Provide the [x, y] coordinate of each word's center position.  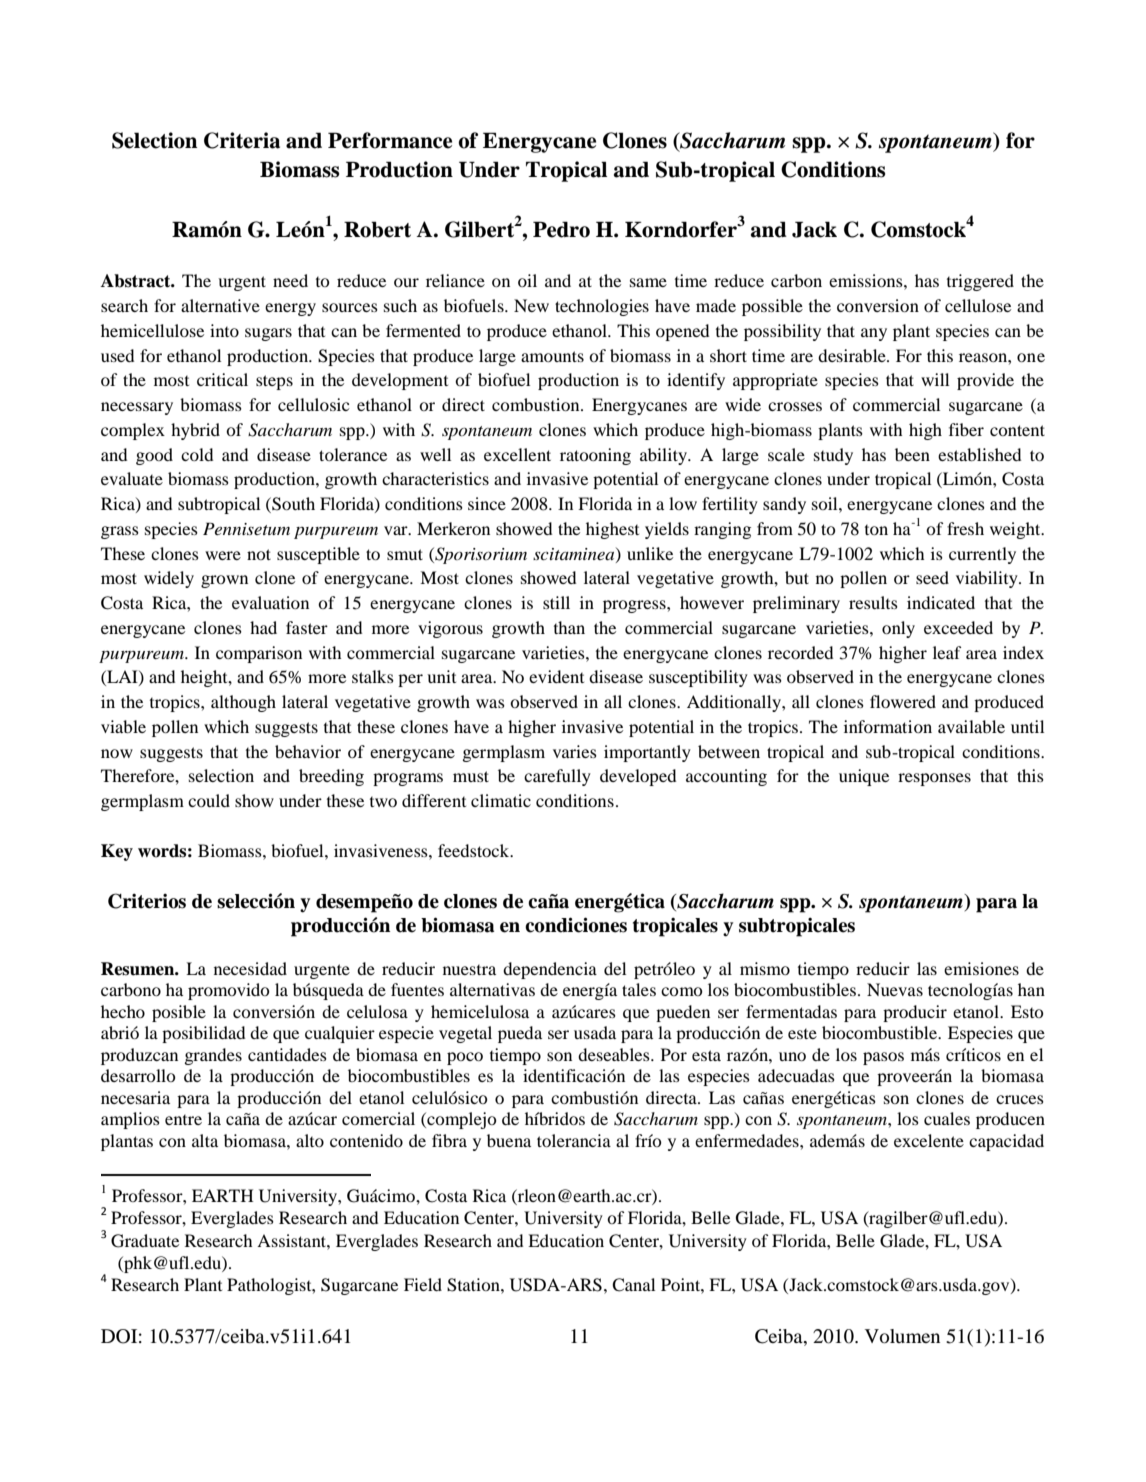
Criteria [242, 140]
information [888, 726]
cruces [1020, 1099]
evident [556, 676]
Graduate [145, 1241]
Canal [633, 1285]
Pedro [561, 229]
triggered [980, 282]
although [243, 703]
